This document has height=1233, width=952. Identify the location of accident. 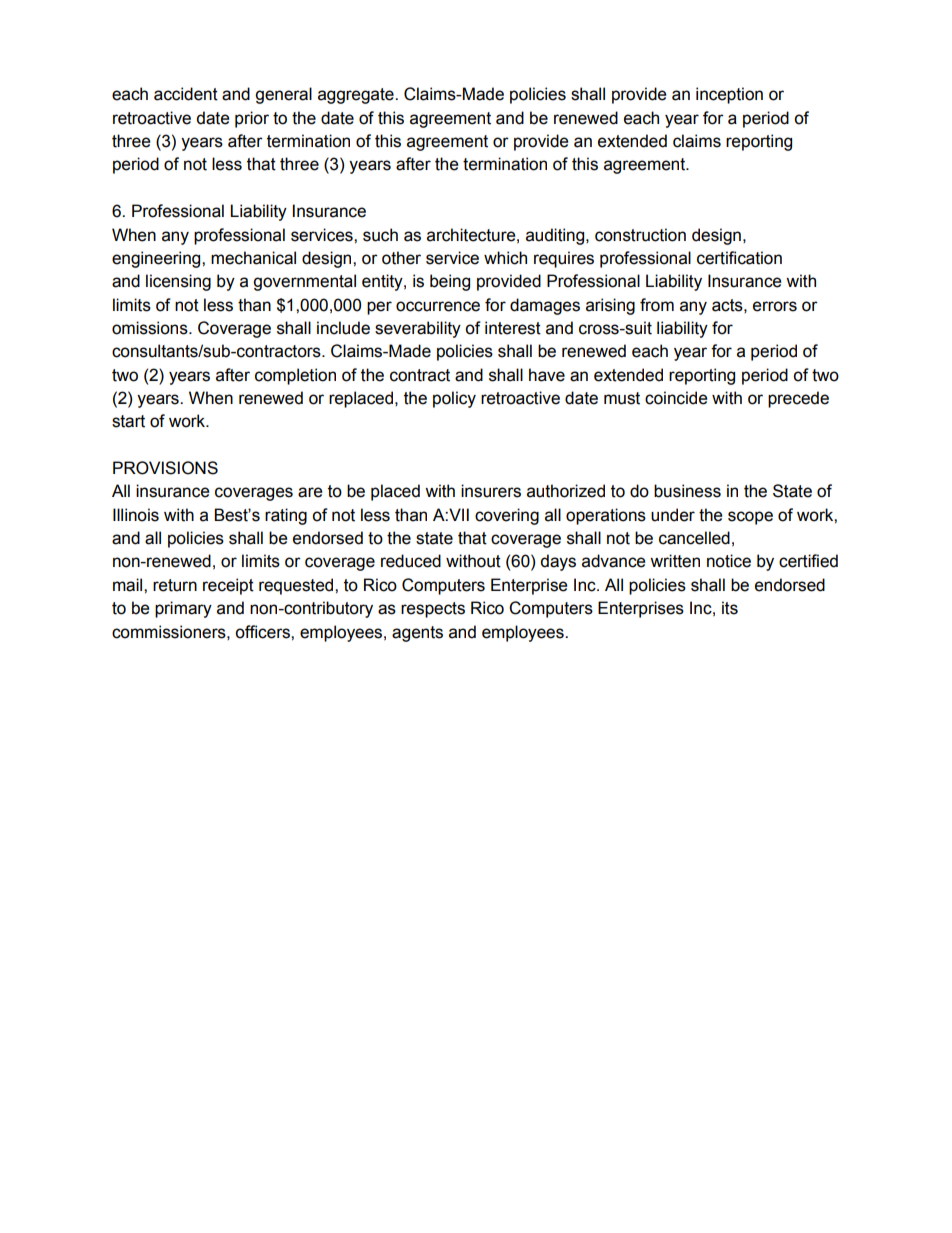
(186, 94).
